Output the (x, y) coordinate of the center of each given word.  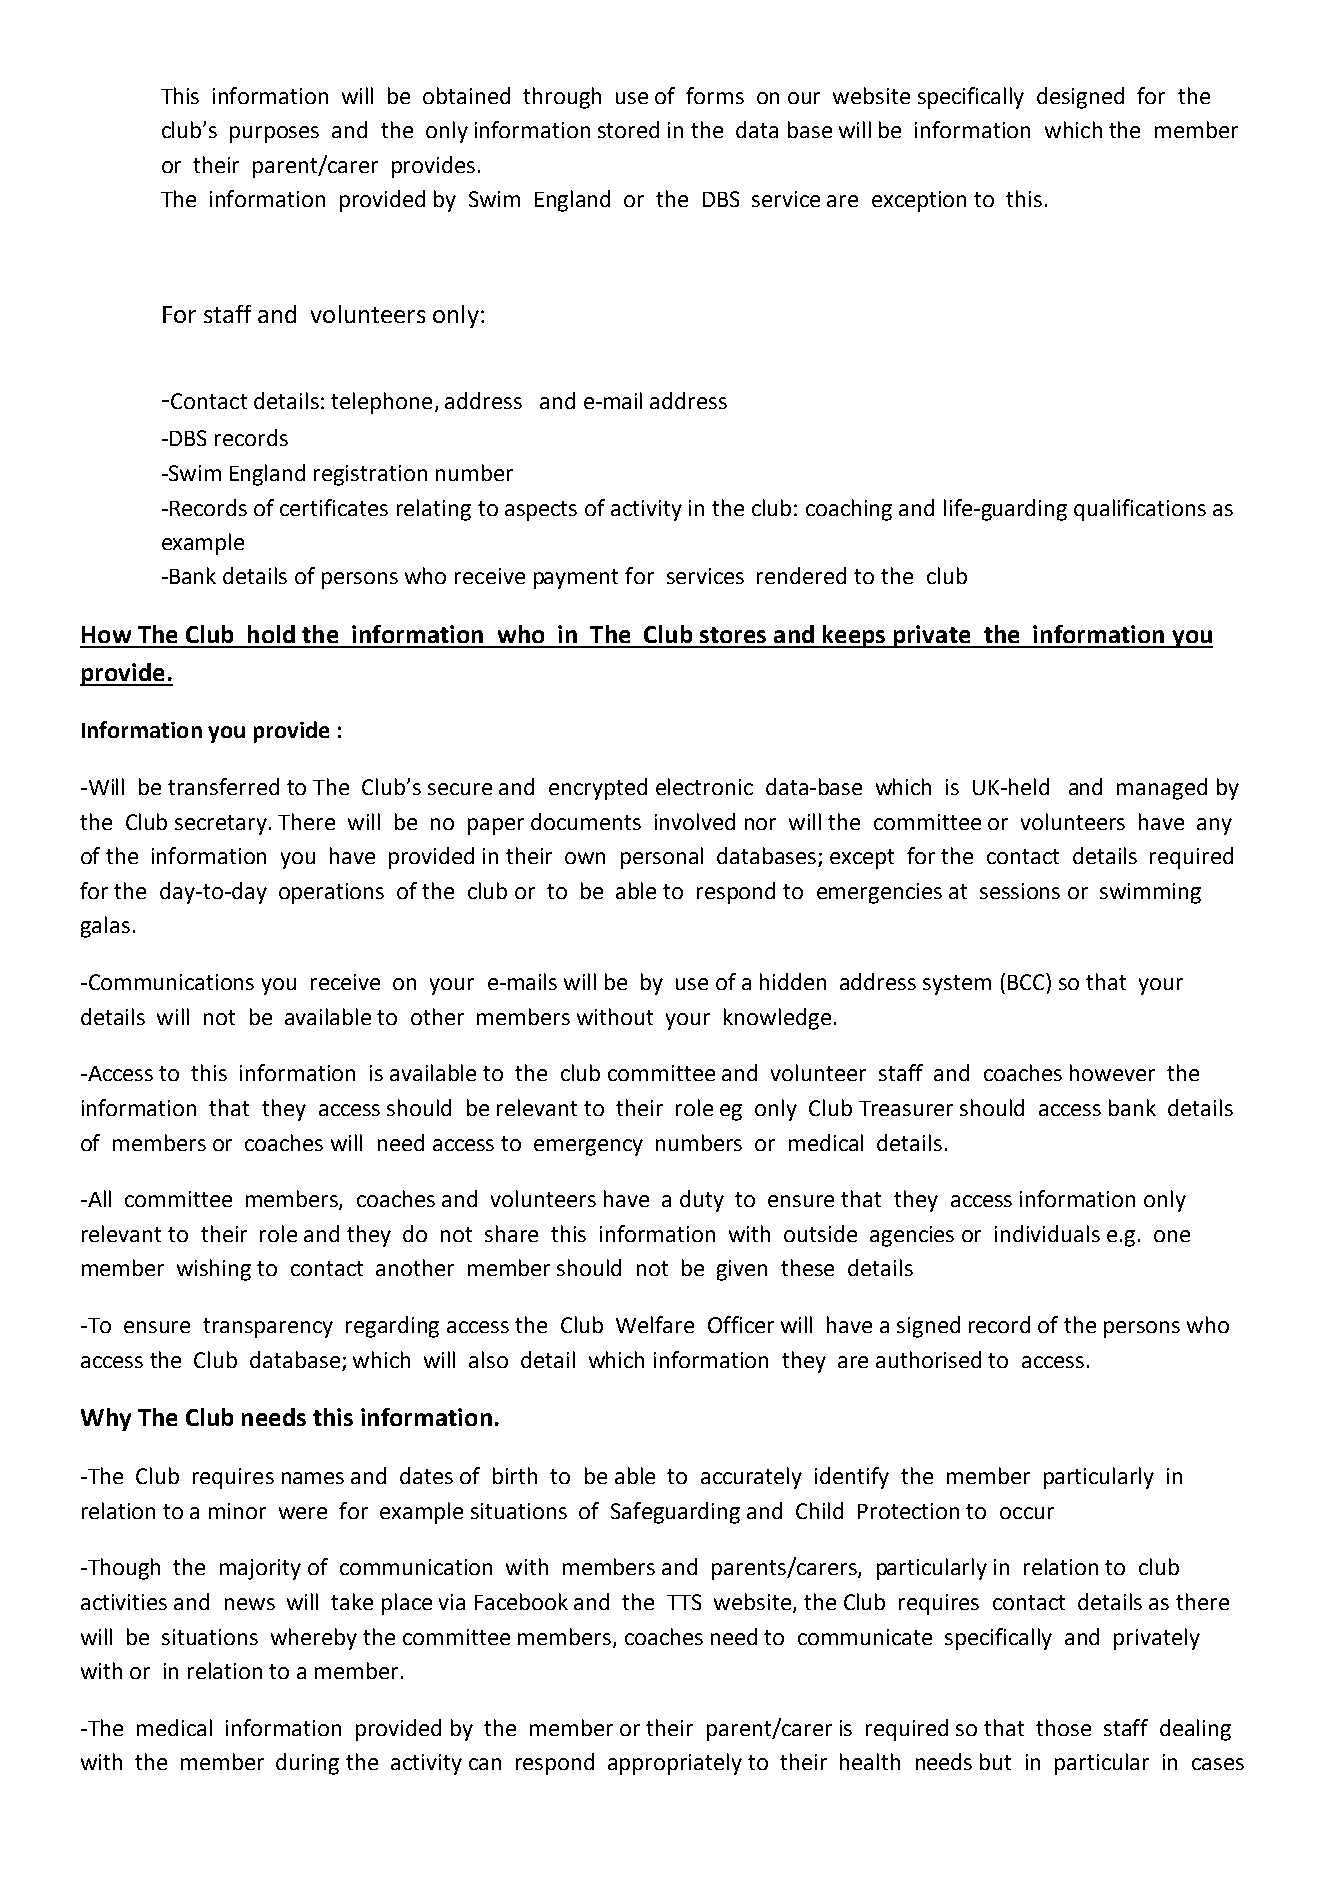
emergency (588, 1147)
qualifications (1140, 510)
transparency (268, 1328)
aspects (541, 511)
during (307, 1764)
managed (1162, 789)
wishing (214, 1270)
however (1112, 1072)
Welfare (655, 1324)
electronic (704, 786)
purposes (274, 134)
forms (715, 95)
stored (628, 129)
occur (1027, 1513)
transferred (223, 786)
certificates (334, 507)
